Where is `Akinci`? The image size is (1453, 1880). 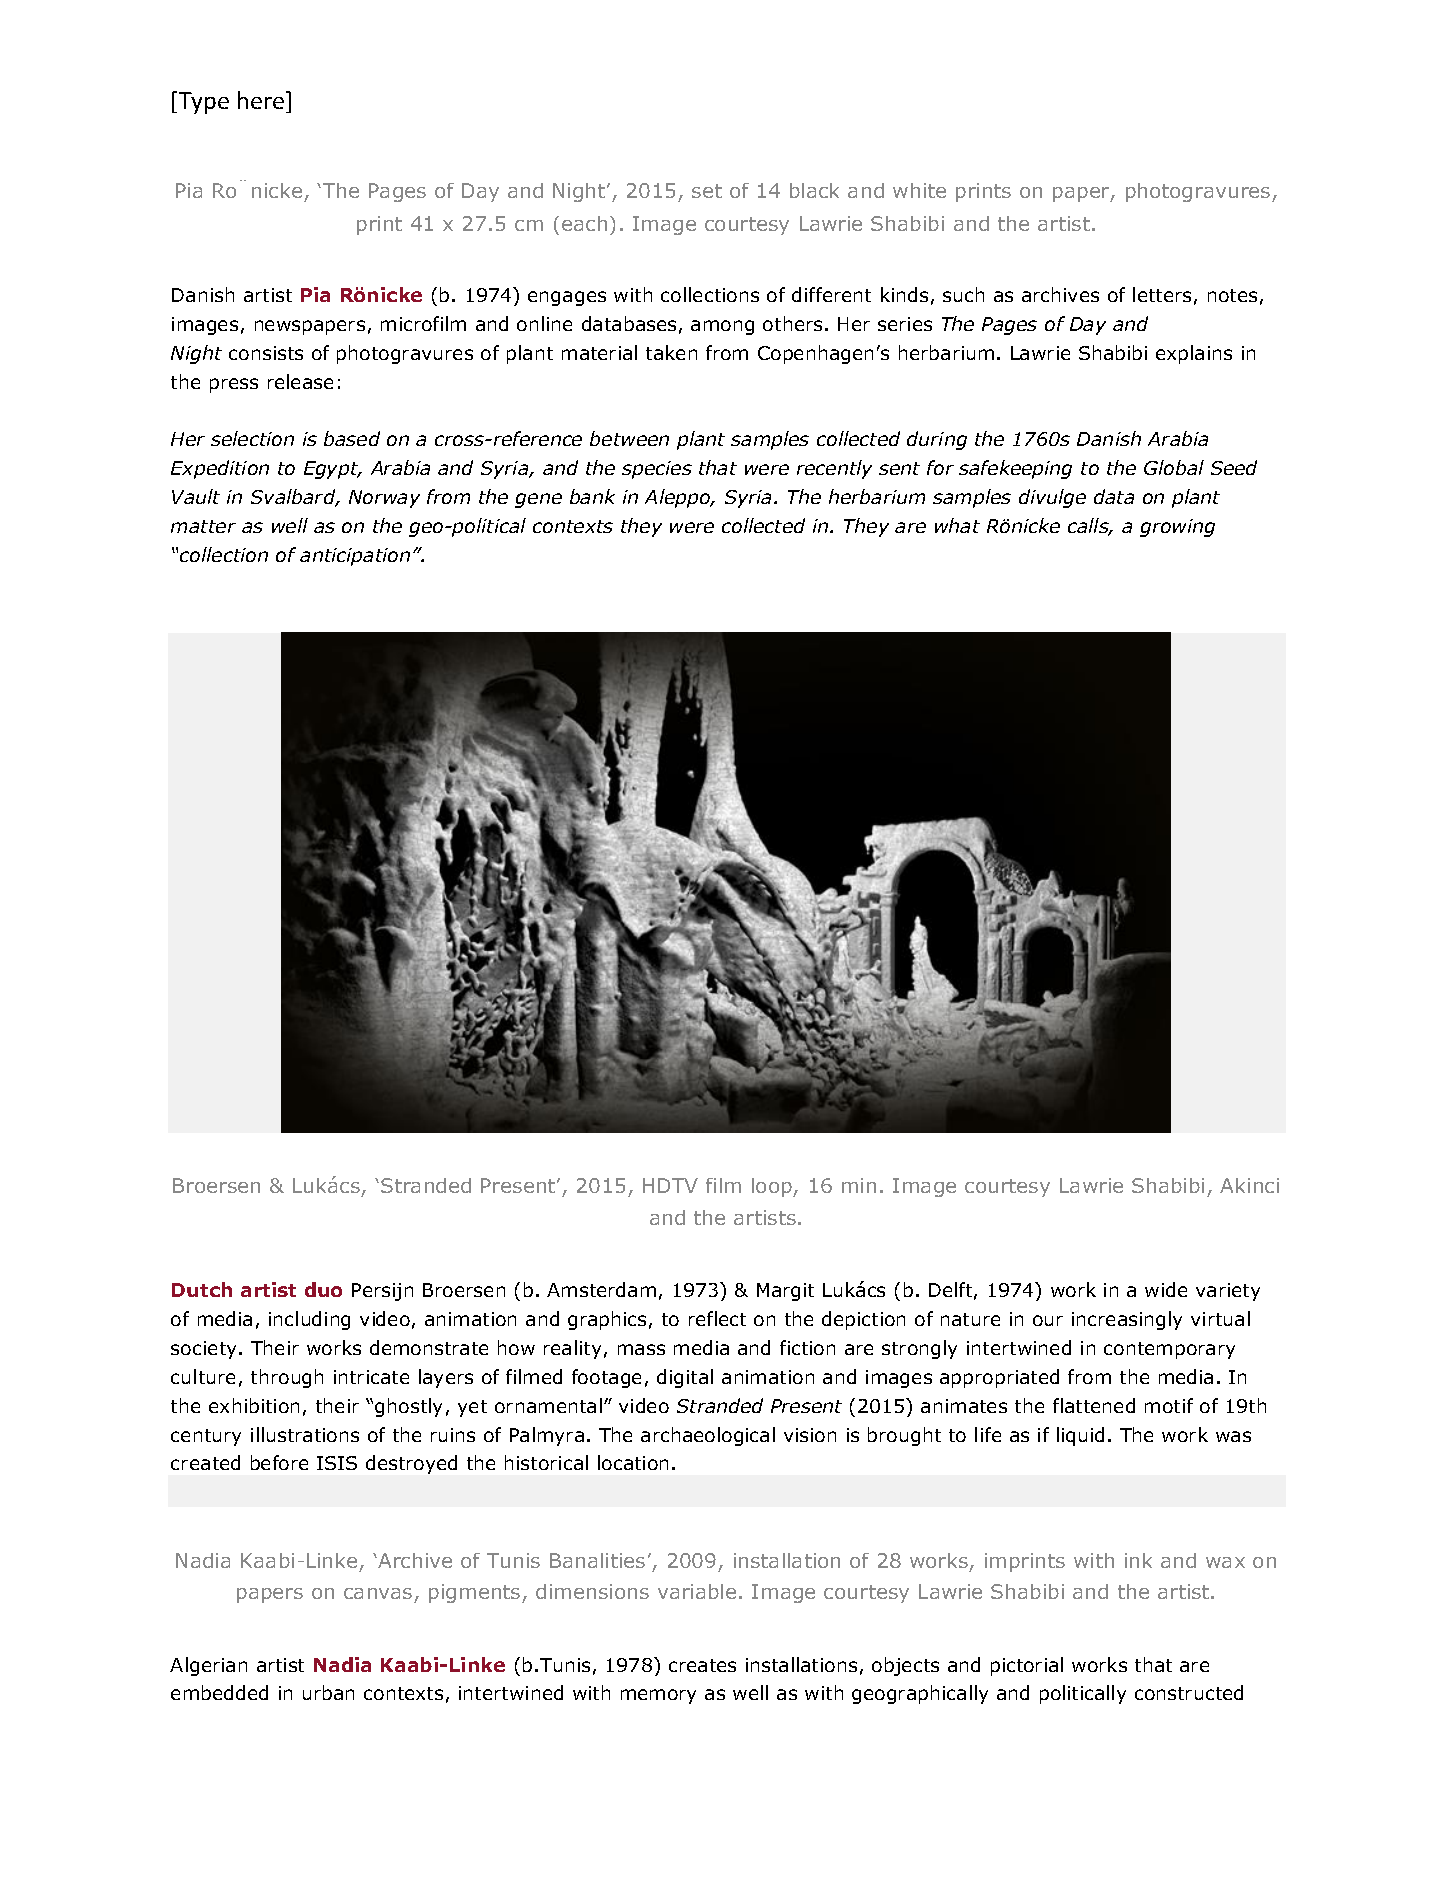 Akinci is located at coordinates (1249, 1185).
